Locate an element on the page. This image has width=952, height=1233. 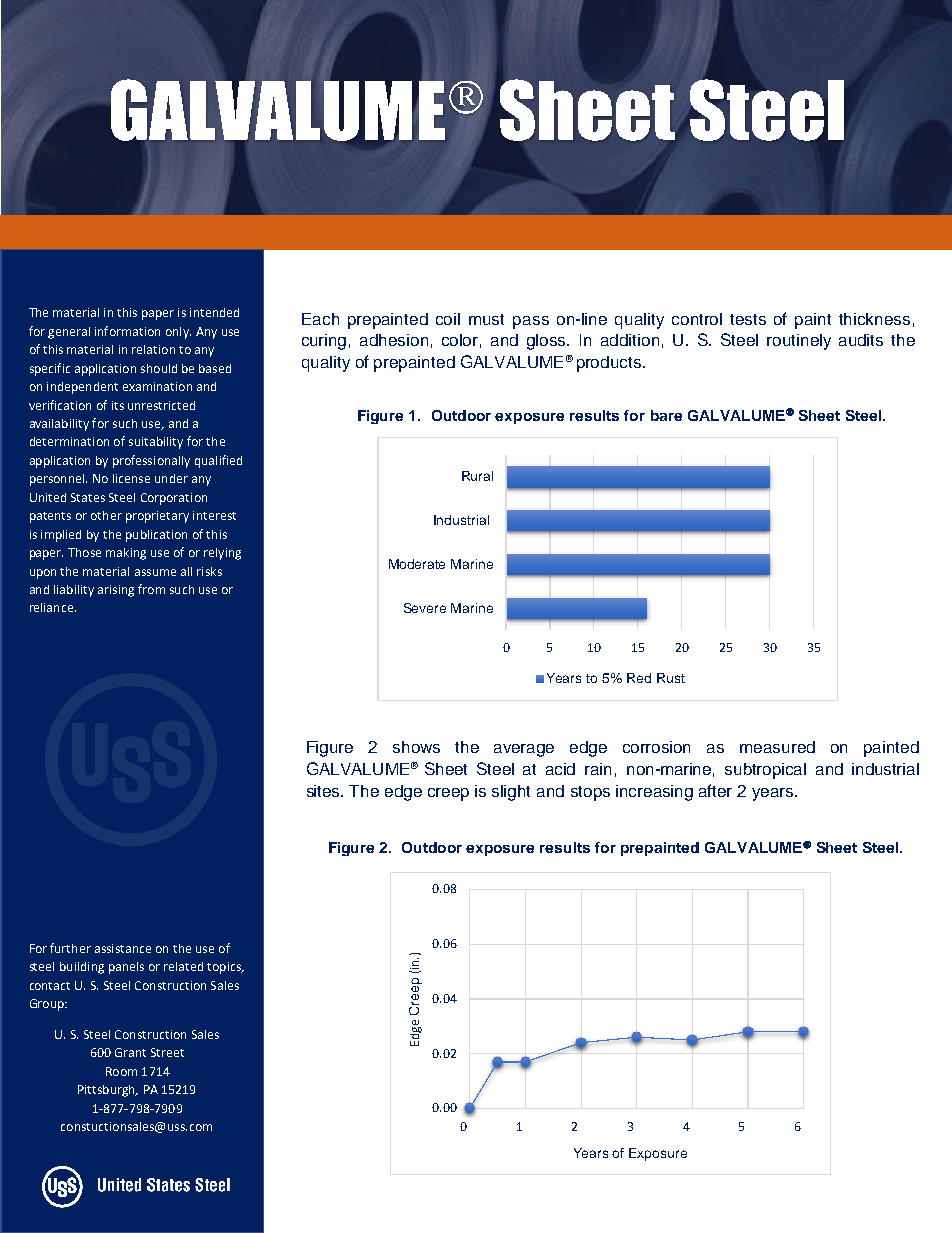
slight is located at coordinates (511, 793).
